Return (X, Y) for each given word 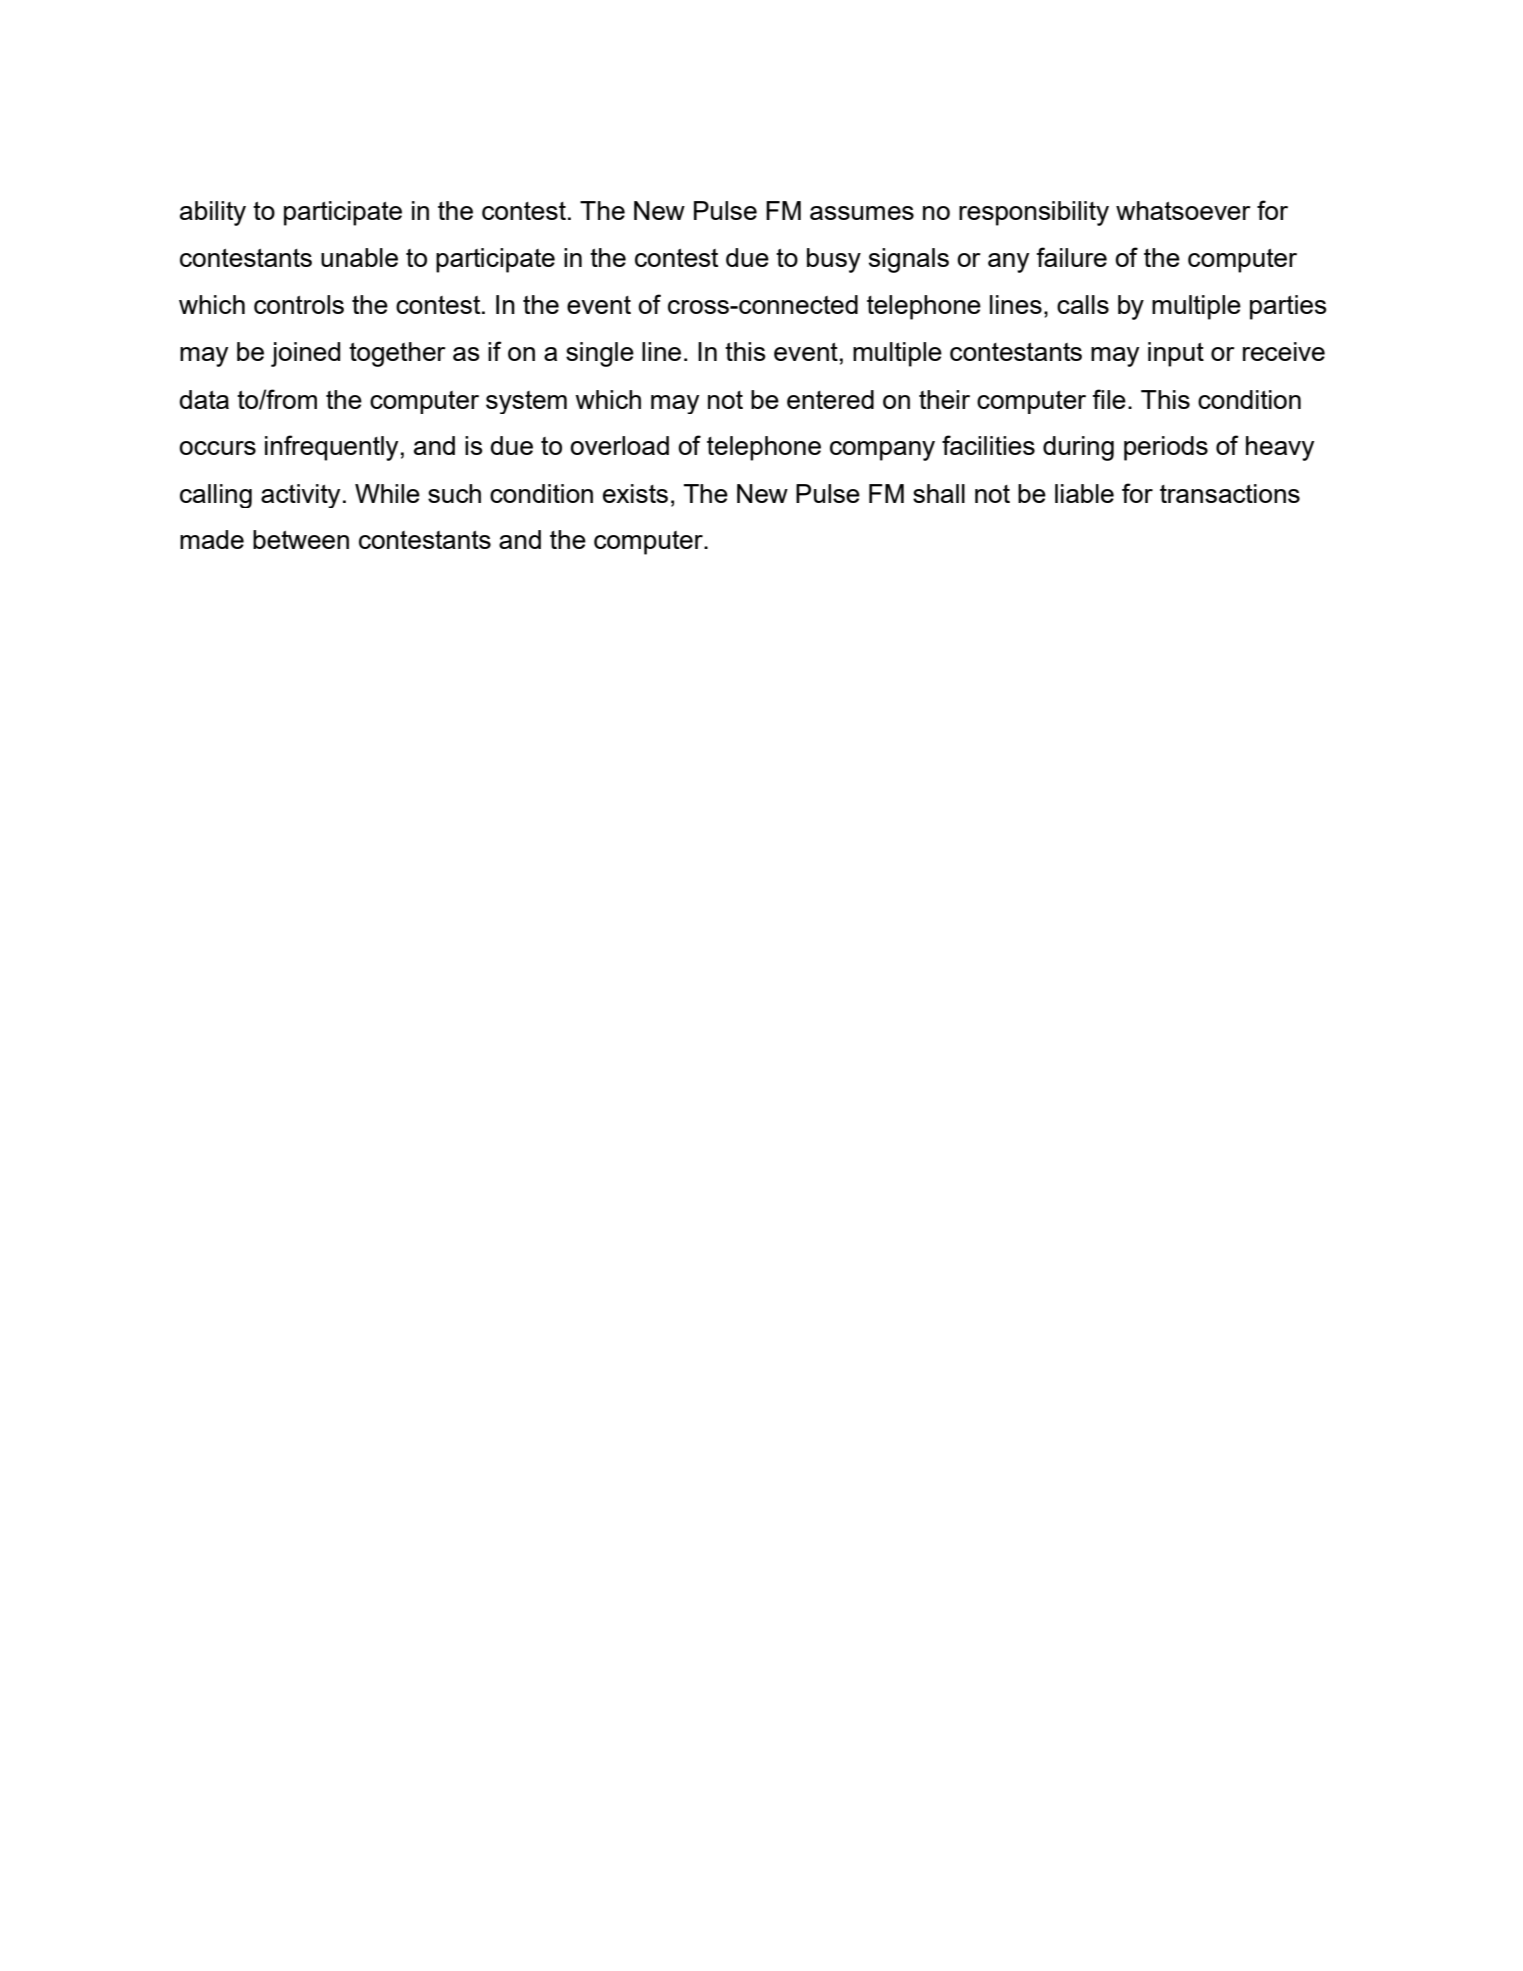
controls (299, 304)
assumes (862, 213)
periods (1166, 448)
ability (213, 213)
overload (619, 445)
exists (635, 493)
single (600, 354)
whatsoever (1183, 210)
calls (1083, 304)
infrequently (331, 448)
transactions (1230, 493)
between (301, 539)
